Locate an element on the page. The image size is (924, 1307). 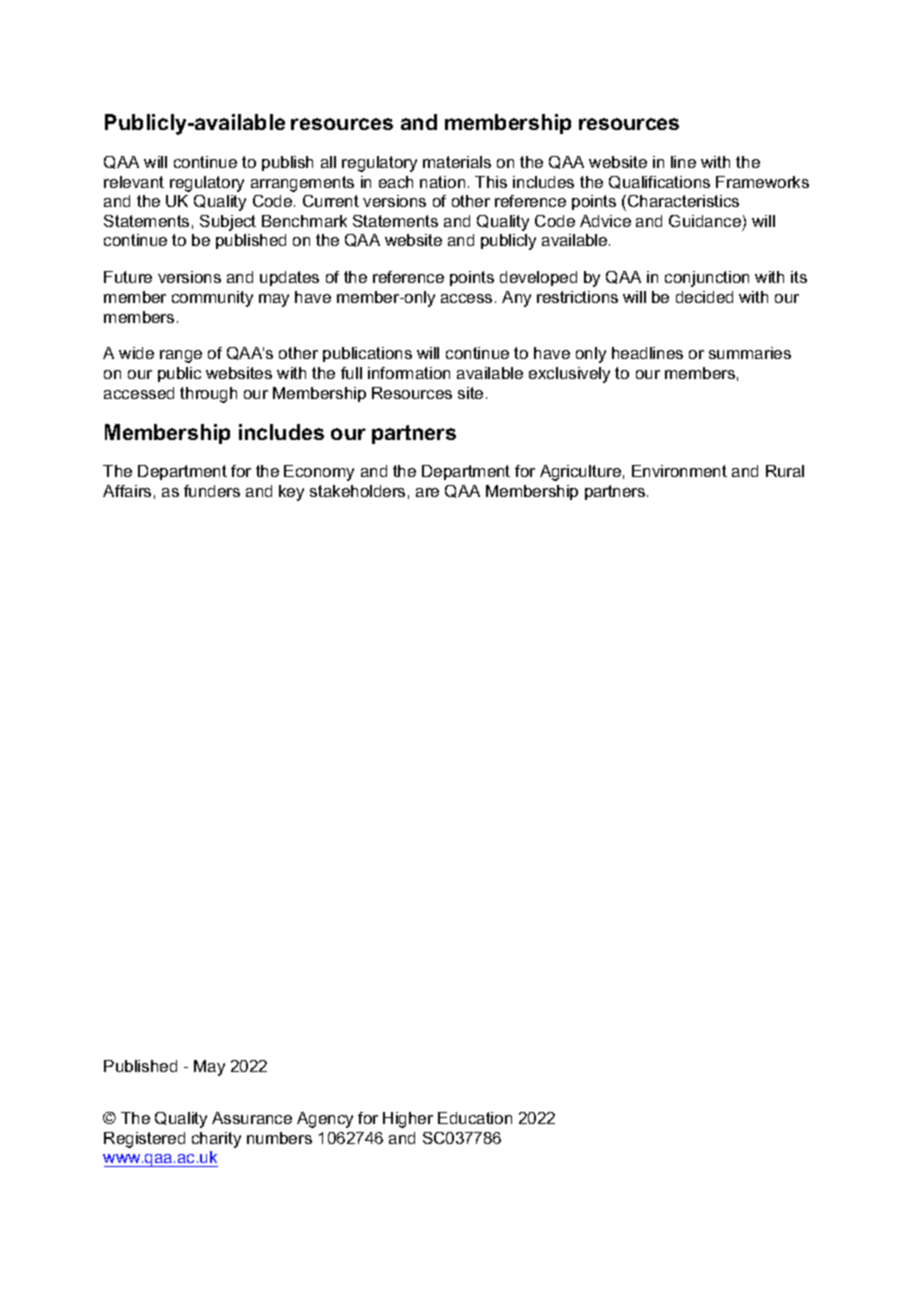
Characteristics is located at coordinates (683, 201).
